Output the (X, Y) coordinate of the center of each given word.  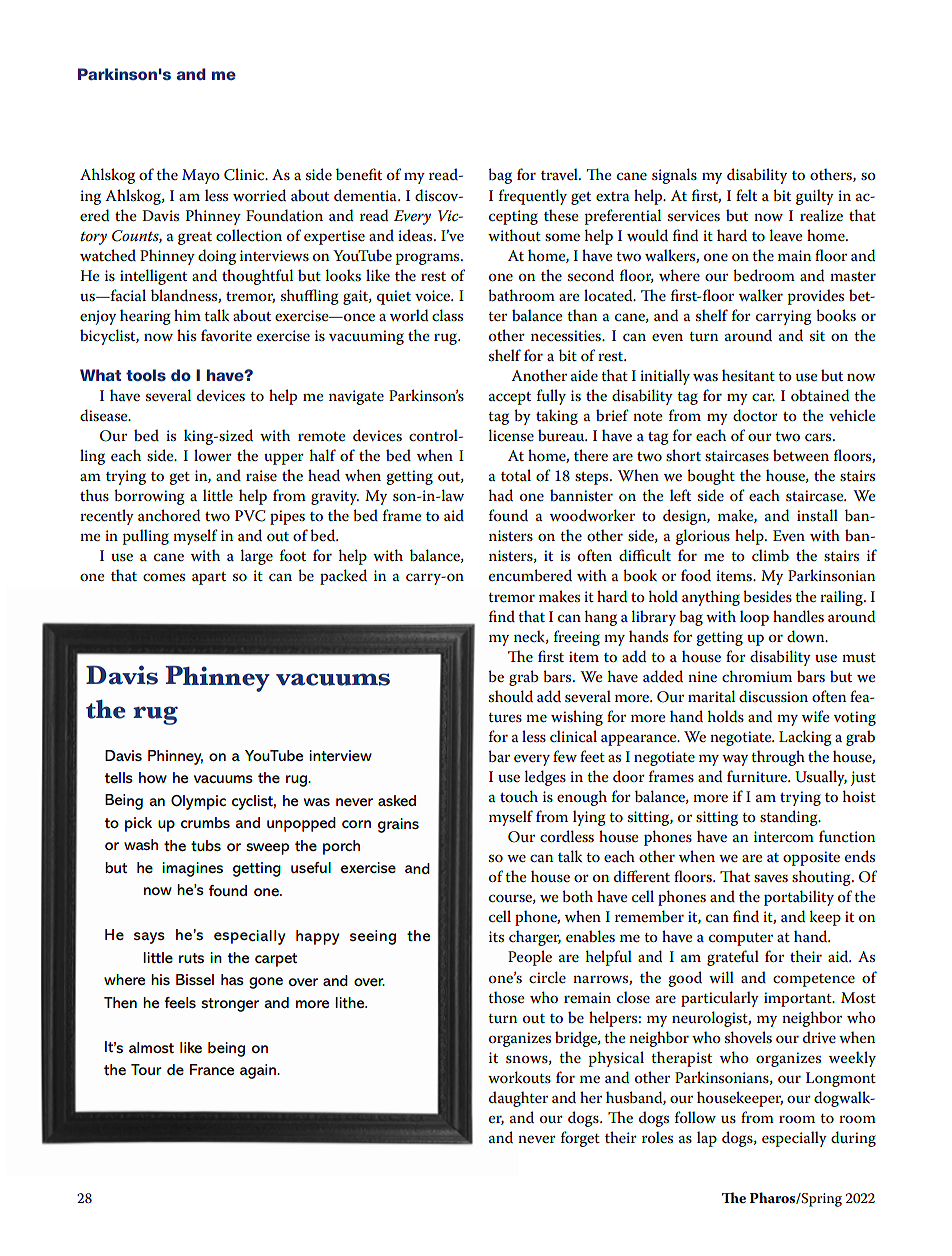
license (511, 435)
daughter (518, 1099)
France (212, 1069)
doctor (755, 415)
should (511, 696)
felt (746, 195)
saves (771, 878)
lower (213, 455)
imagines (192, 869)
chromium (757, 676)
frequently (533, 197)
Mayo (201, 176)
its (496, 936)
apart (209, 578)
